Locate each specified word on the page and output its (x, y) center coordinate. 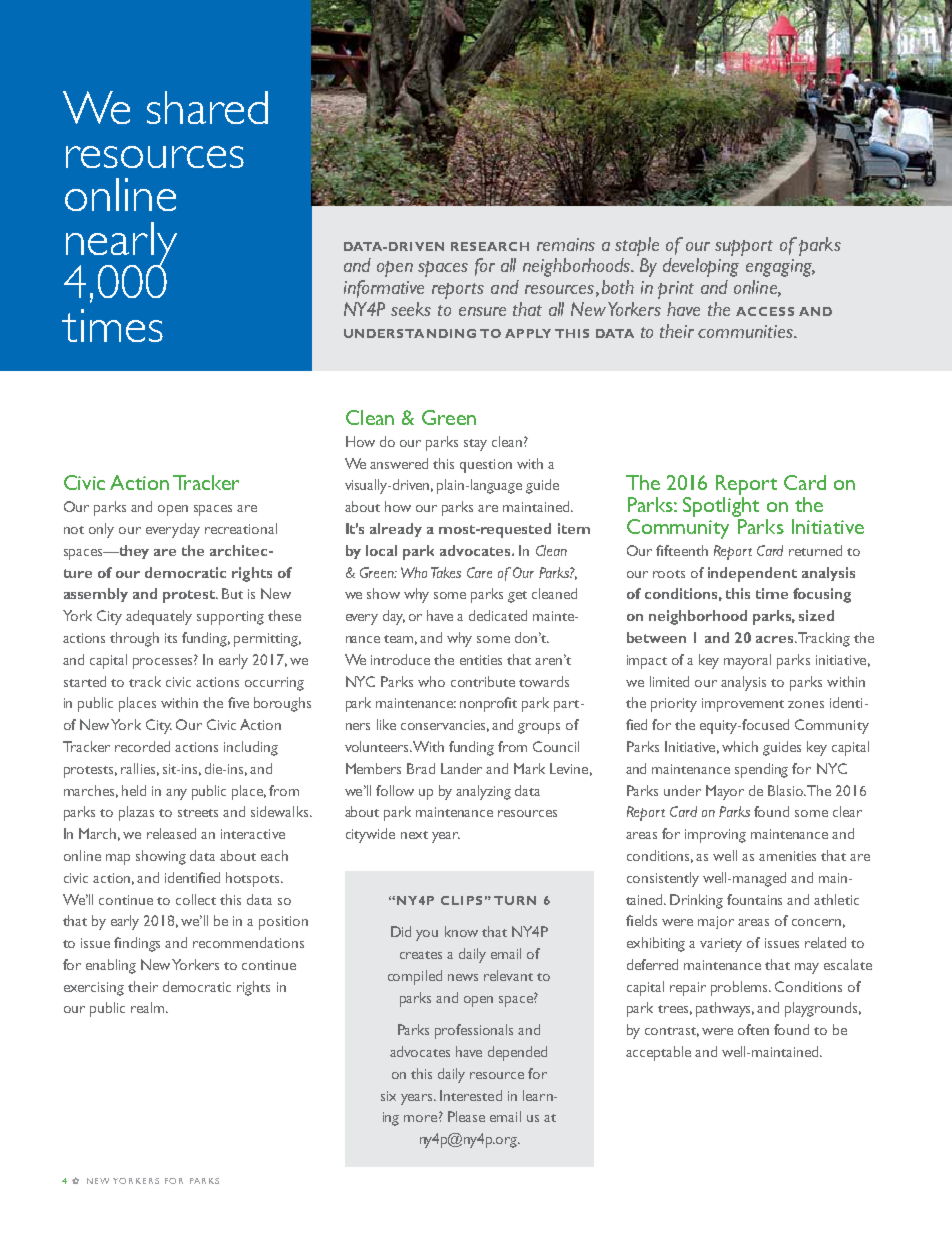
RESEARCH (490, 246)
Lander (461, 768)
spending (761, 770)
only (101, 530)
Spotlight (721, 508)
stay (475, 445)
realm (149, 1007)
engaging (780, 268)
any (176, 794)
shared (207, 107)
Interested (471, 1095)
